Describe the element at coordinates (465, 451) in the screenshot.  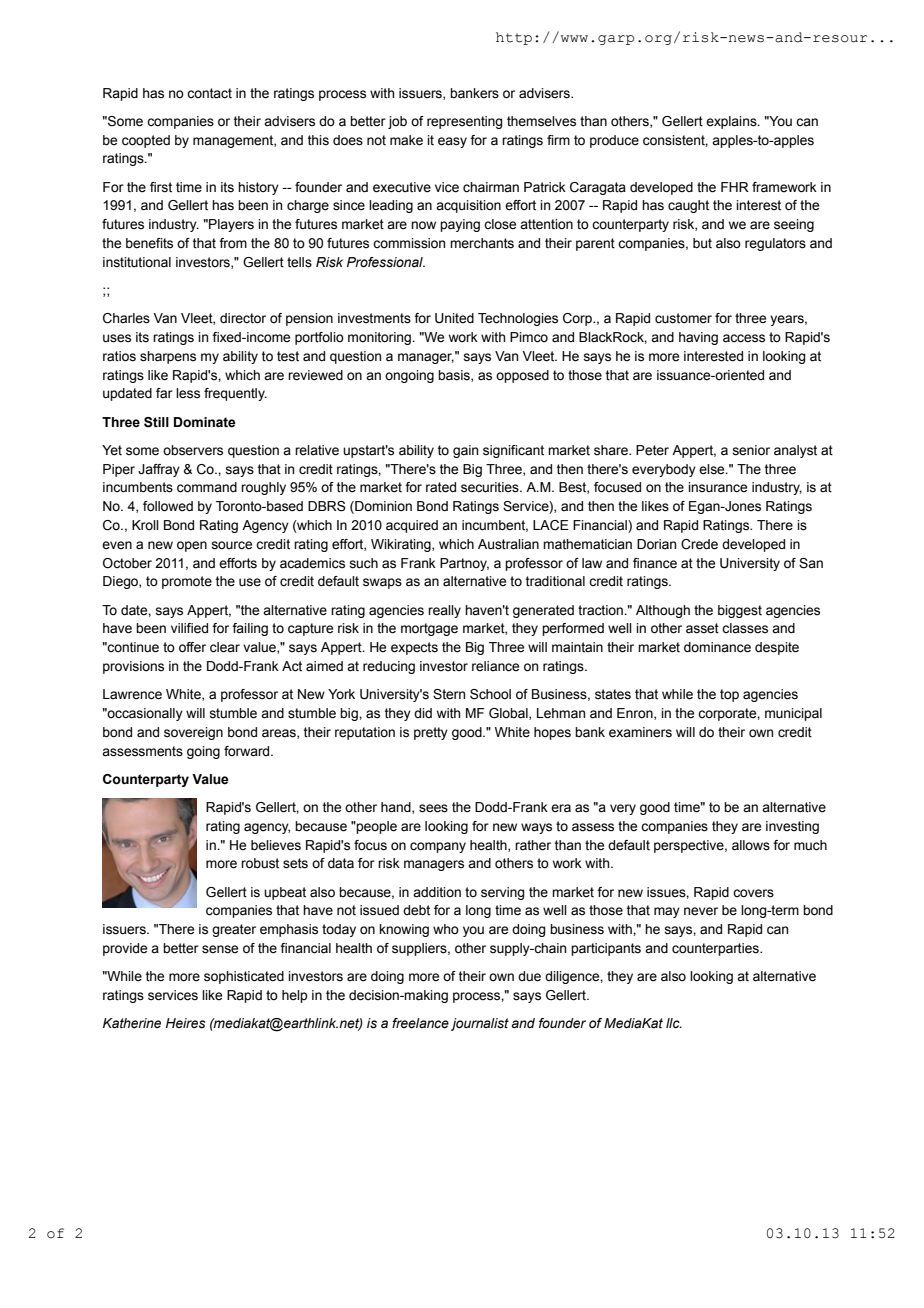
I see `gain` at that location.
